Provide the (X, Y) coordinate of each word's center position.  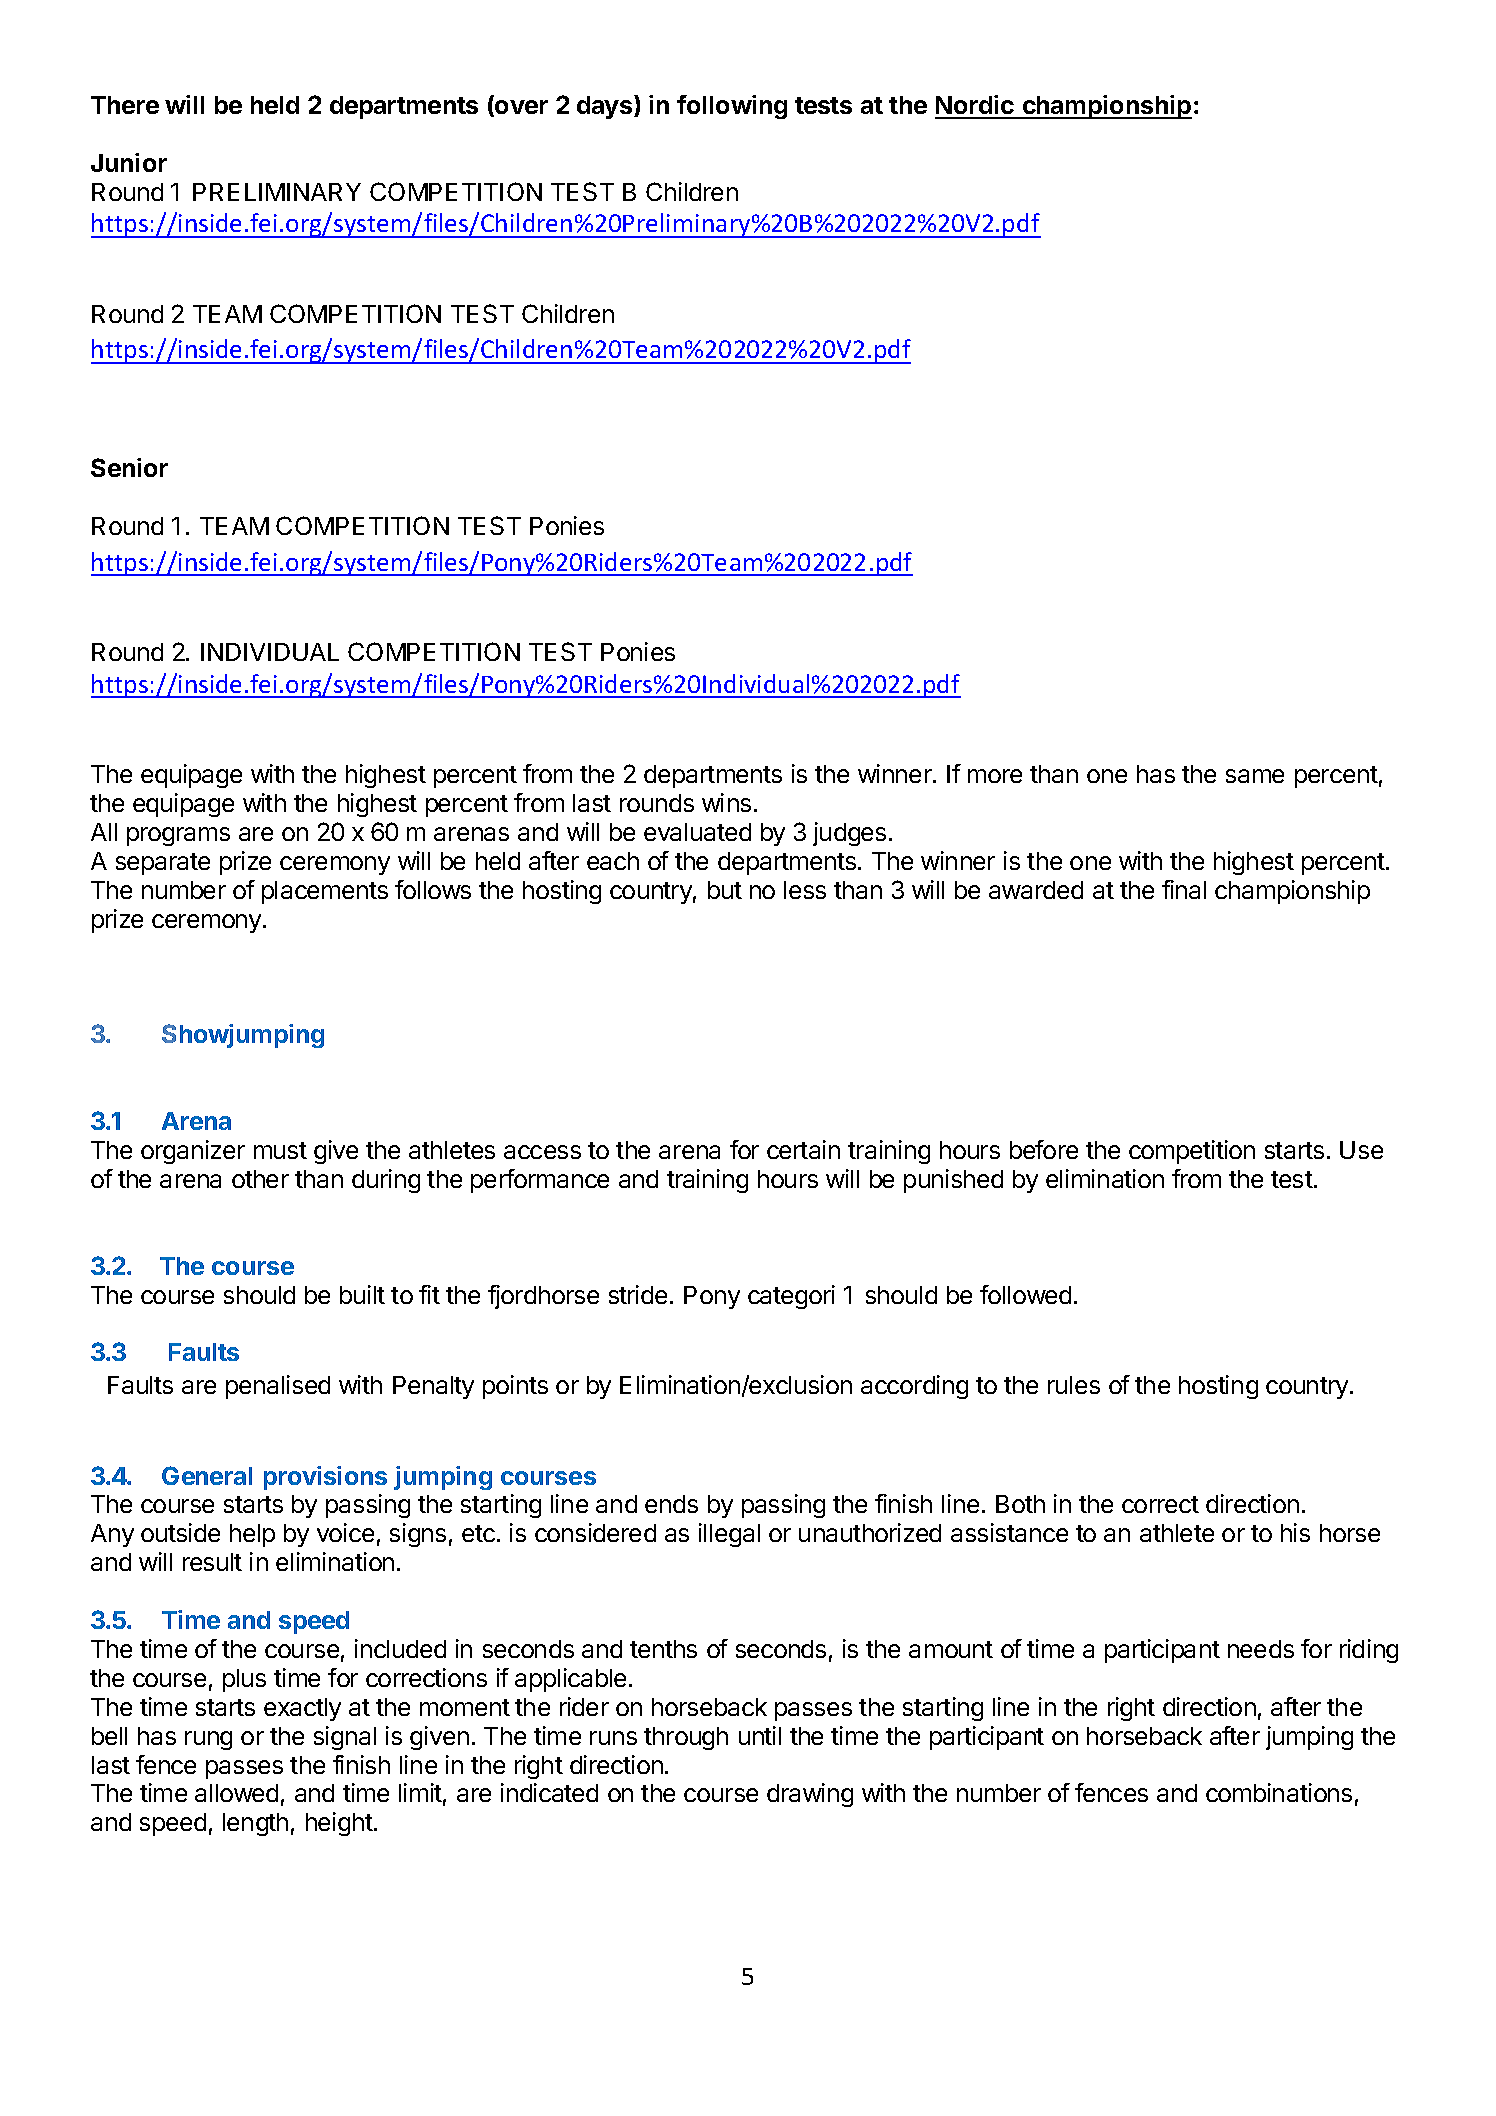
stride (638, 1294)
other (260, 1179)
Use (1361, 1150)
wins (726, 802)
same (1255, 776)
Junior (129, 162)
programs (178, 836)
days (606, 107)
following (732, 107)
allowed (236, 1793)
